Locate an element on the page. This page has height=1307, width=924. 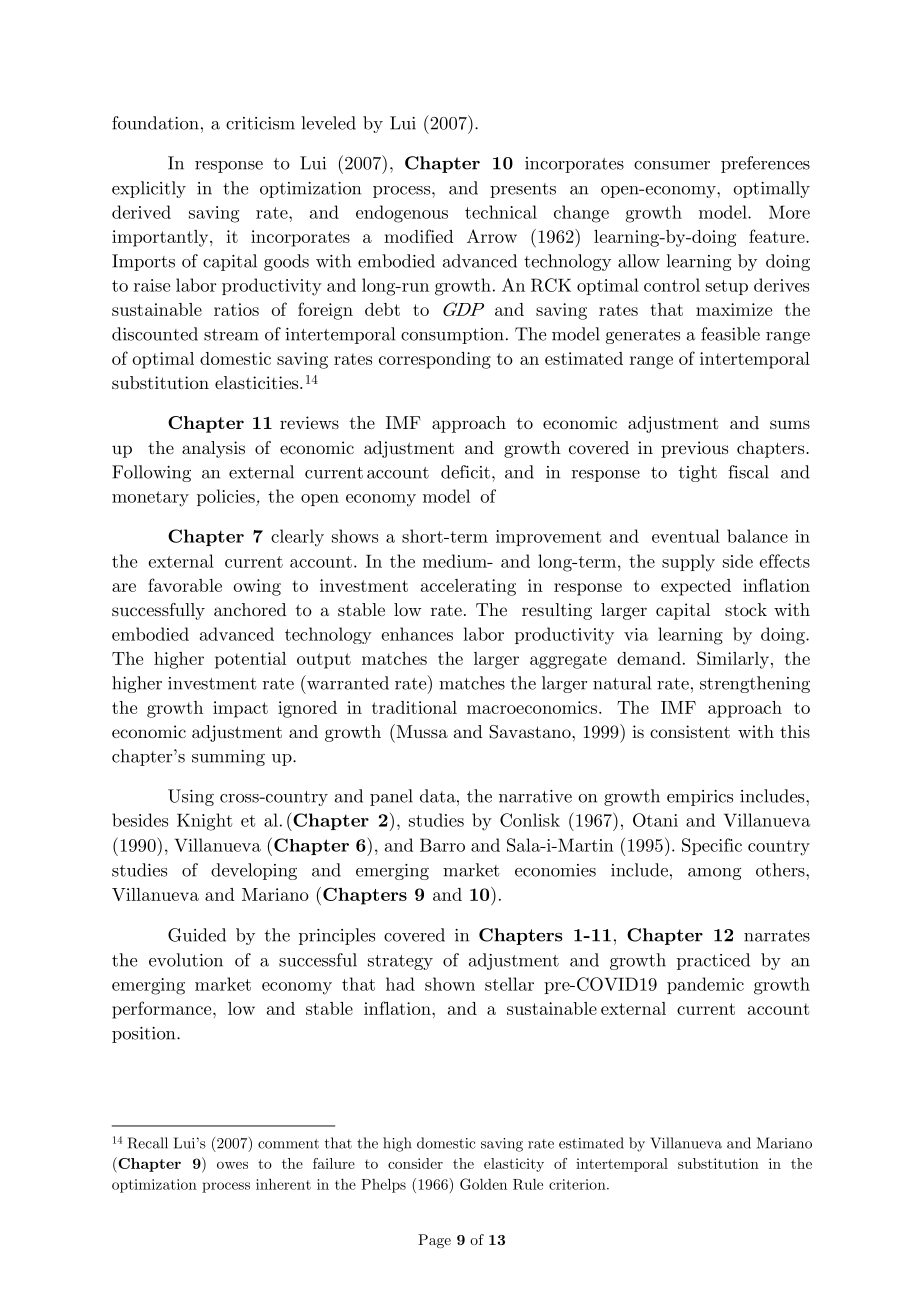
traditional is located at coordinates (414, 707).
